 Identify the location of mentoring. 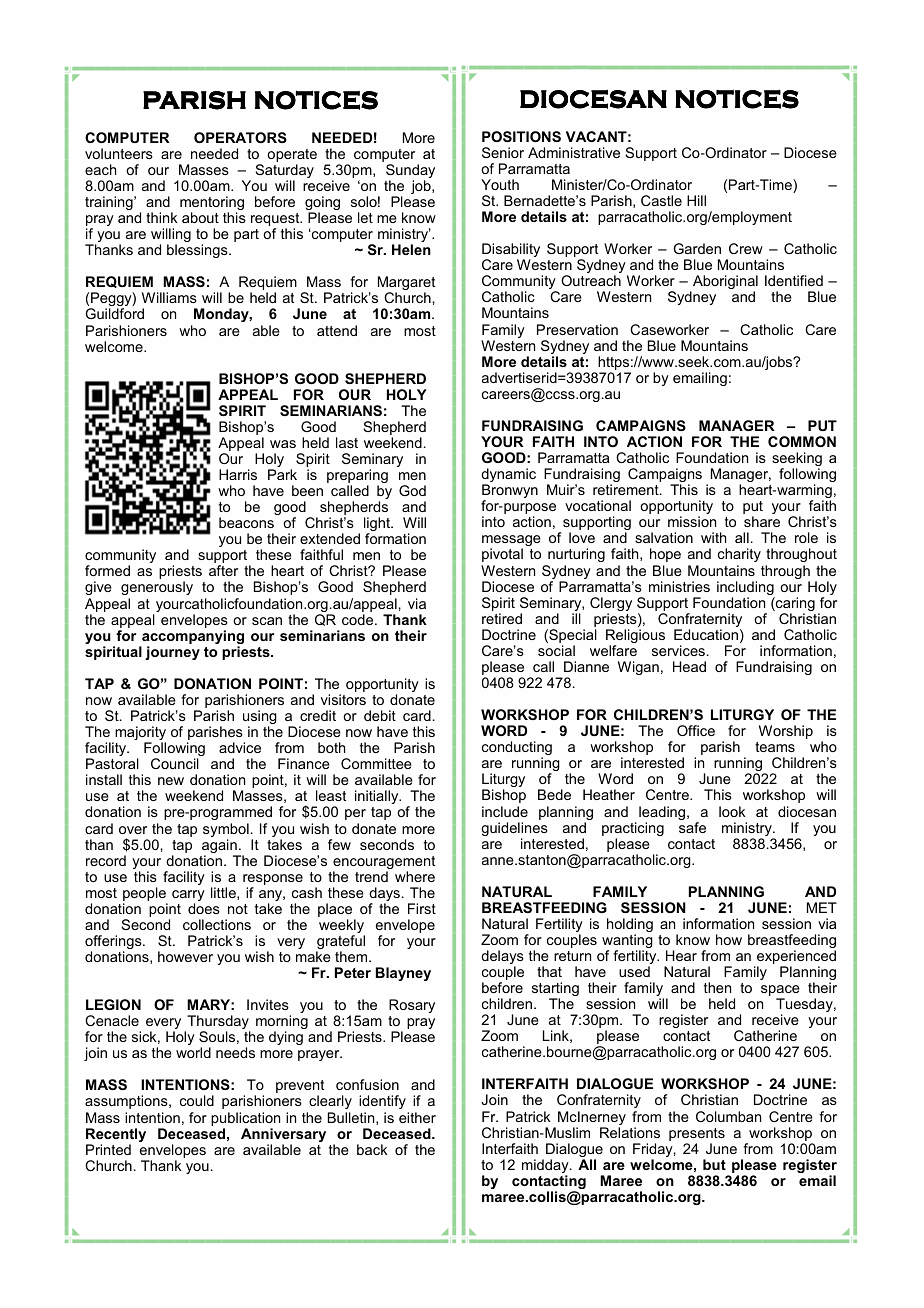
(212, 204).
